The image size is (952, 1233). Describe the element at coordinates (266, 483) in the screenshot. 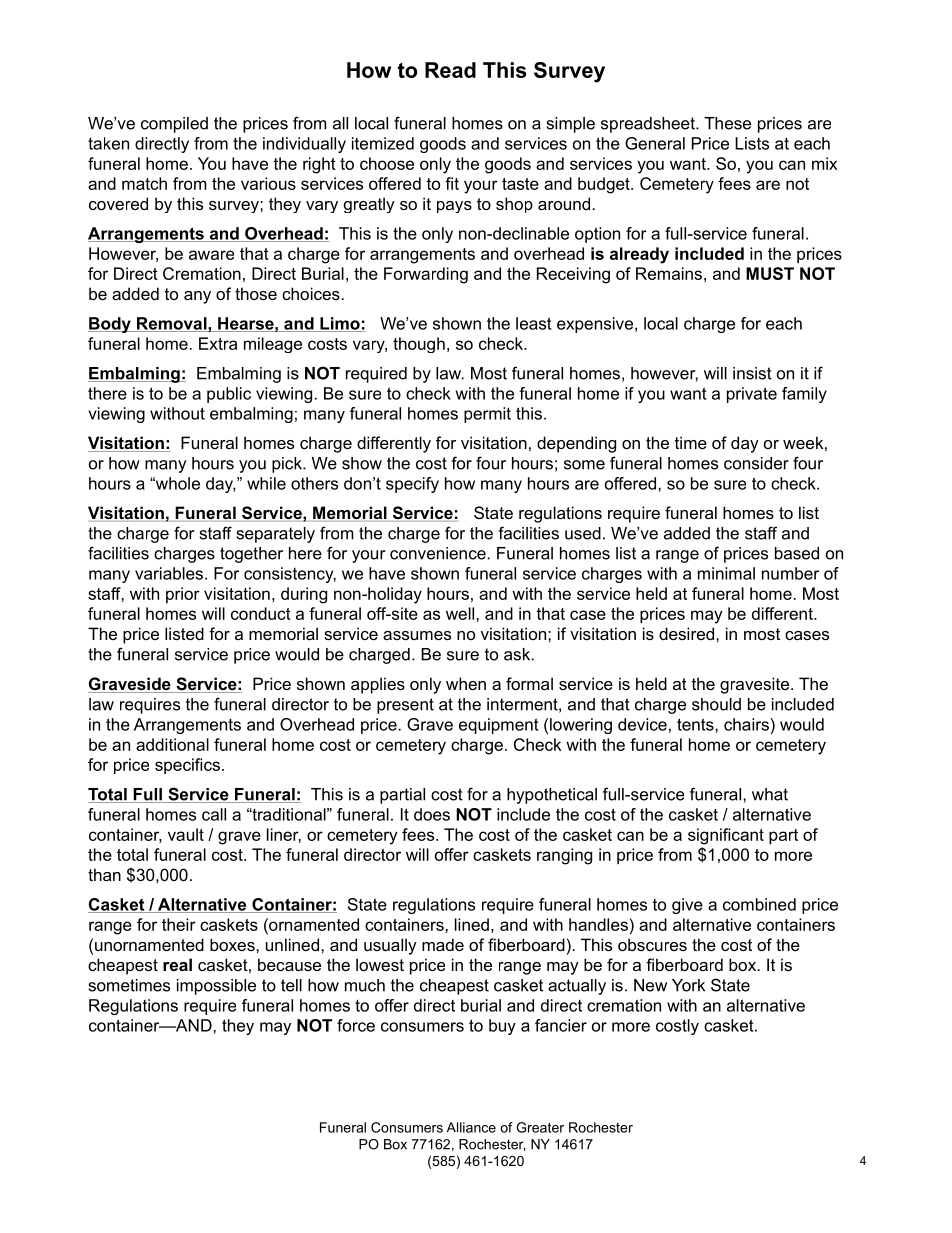

I see `while` at that location.
